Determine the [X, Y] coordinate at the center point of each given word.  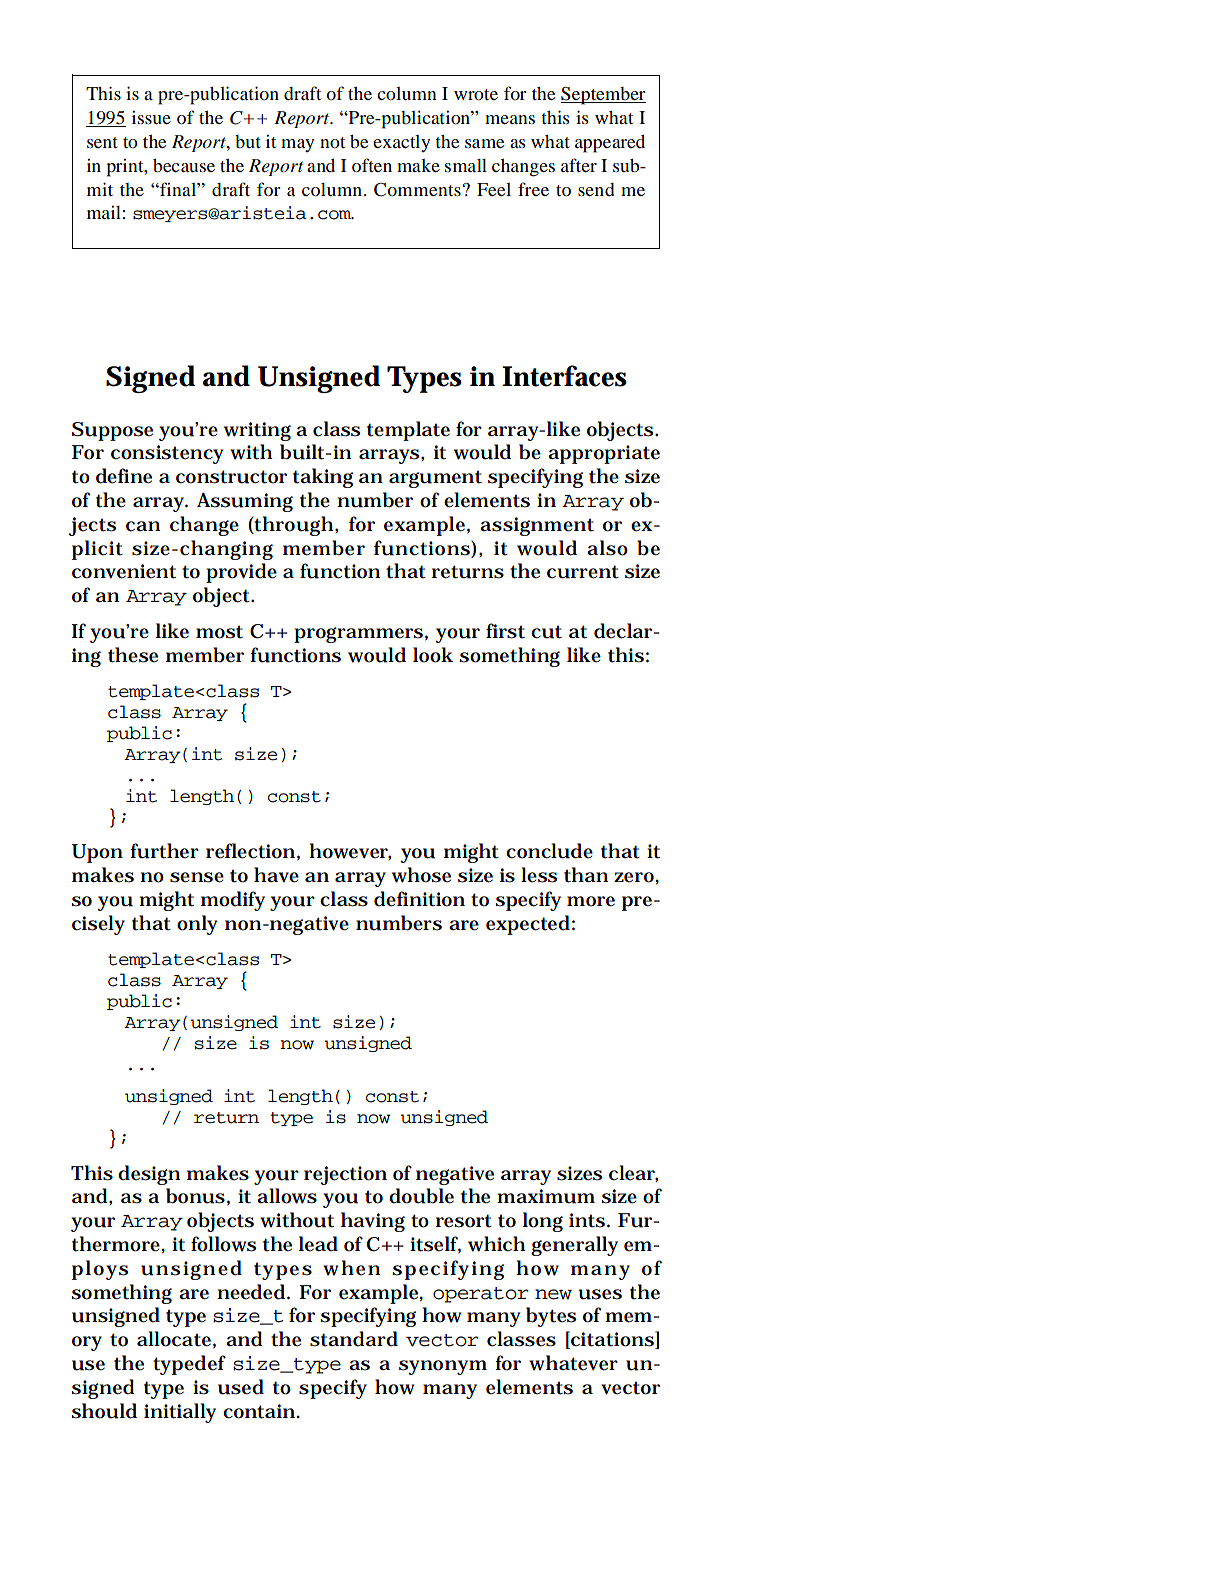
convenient [124, 571]
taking [323, 478]
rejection [345, 1175]
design [149, 1175]
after [579, 165]
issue [151, 117]
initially [180, 1413]
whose [421, 875]
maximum [546, 1196]
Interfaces [564, 376]
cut [546, 632]
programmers [358, 635]
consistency [167, 454]
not [332, 142]
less [539, 875]
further [164, 851]
